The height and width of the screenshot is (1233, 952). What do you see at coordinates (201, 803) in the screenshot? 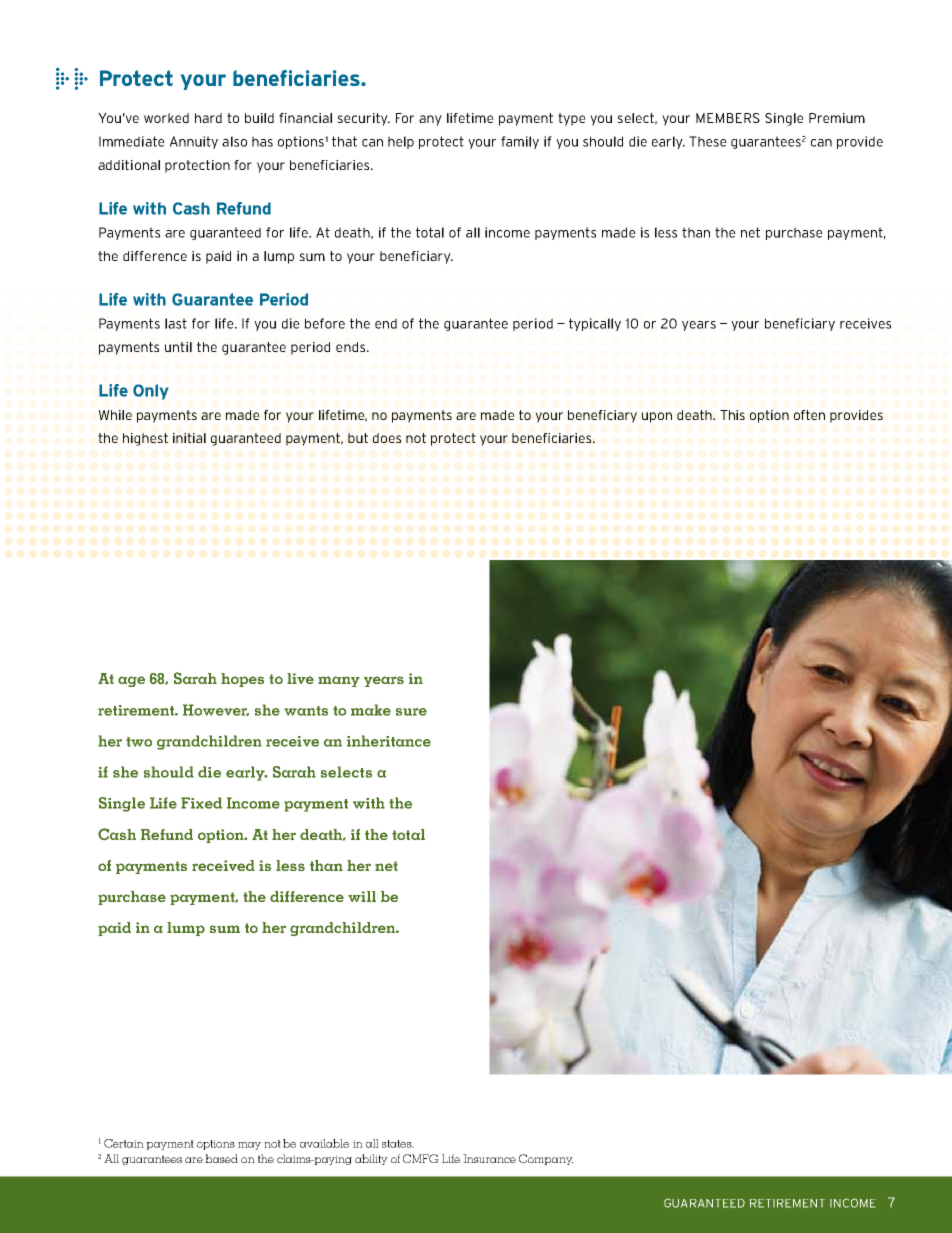
I see `Fixed` at bounding box center [201, 803].
